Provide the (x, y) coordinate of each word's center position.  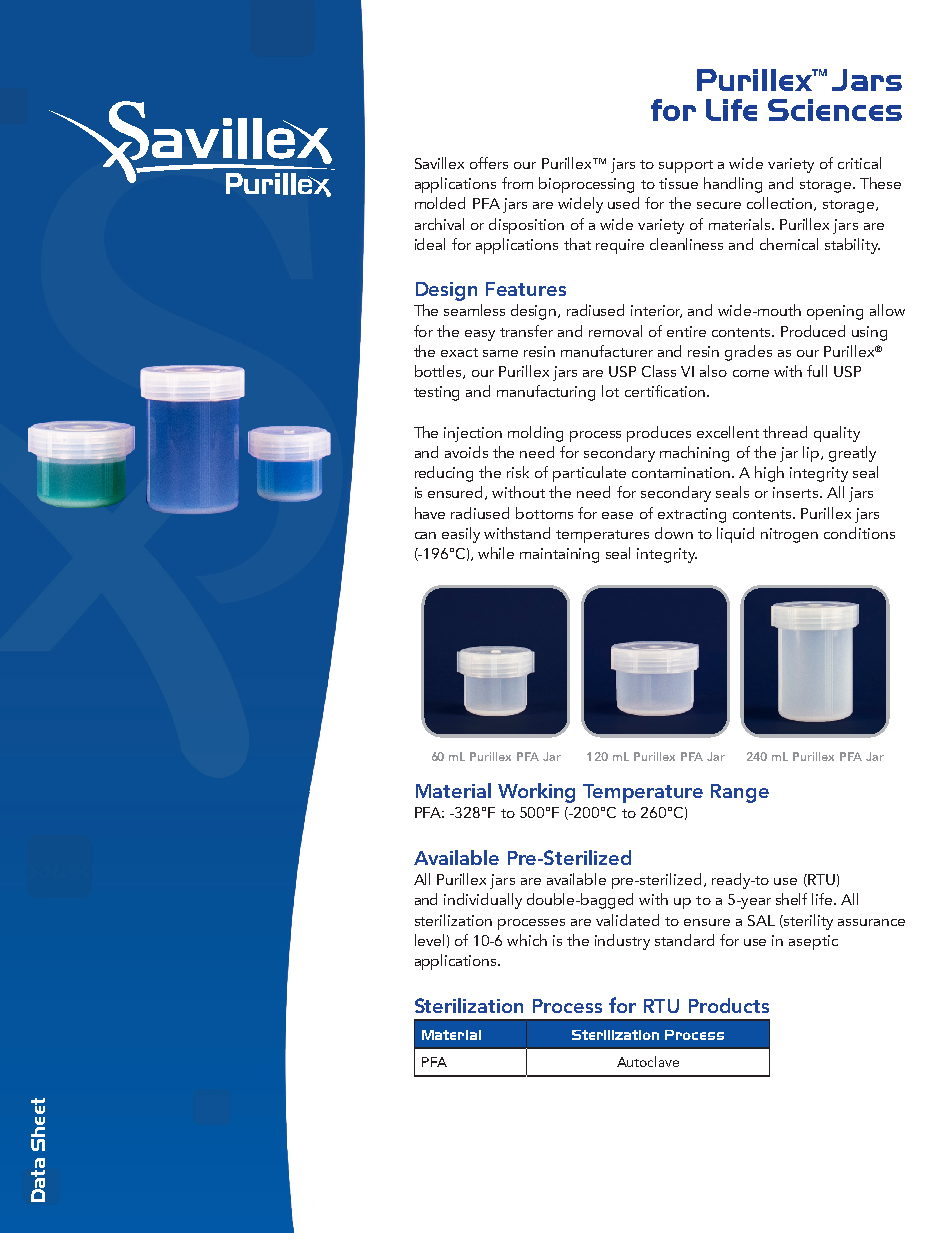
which (527, 940)
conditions (859, 533)
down (674, 533)
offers (489, 163)
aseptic (813, 942)
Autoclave (648, 1061)
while (496, 553)
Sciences (835, 110)
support (686, 166)
